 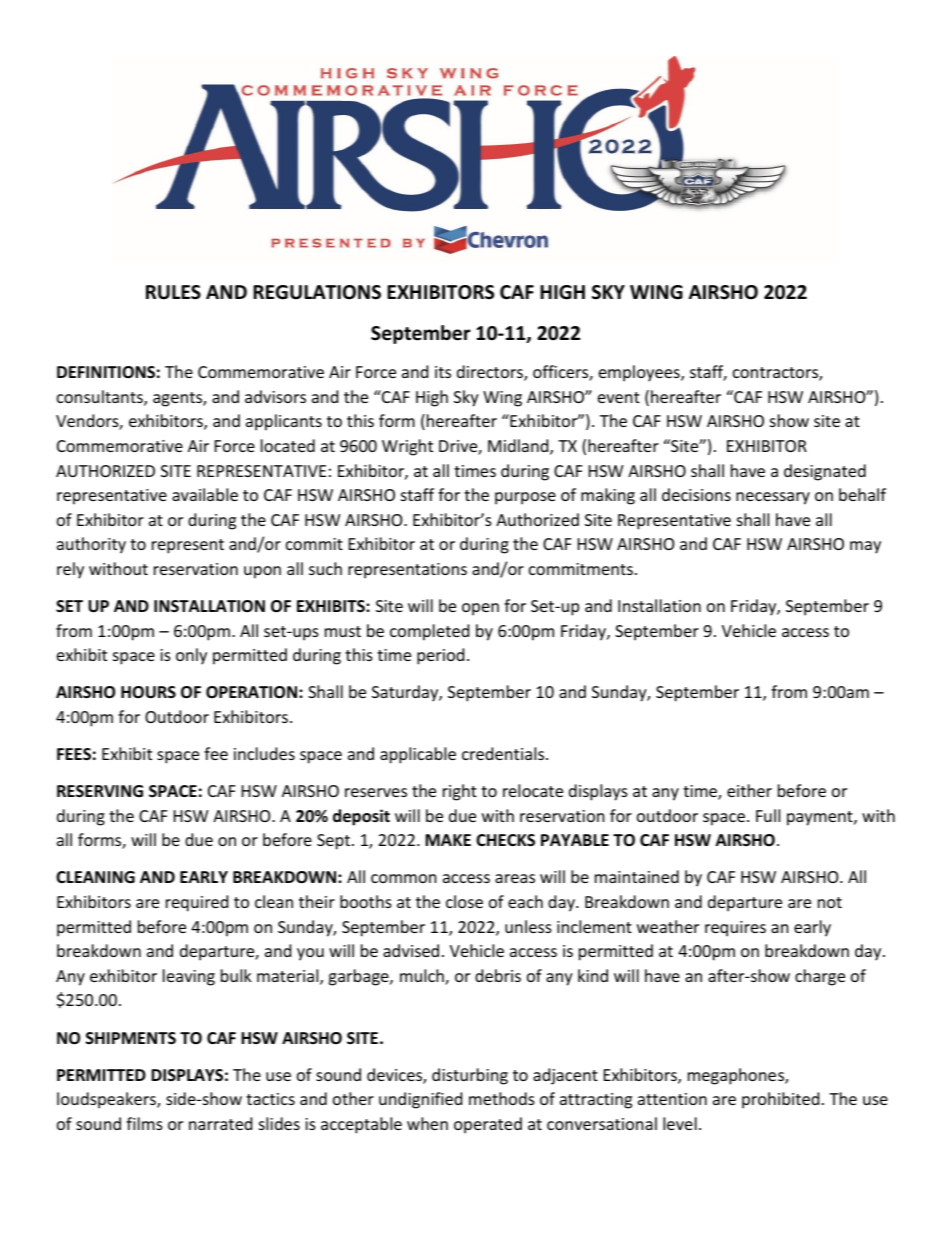 What do you see at coordinates (773, 498) in the screenshot?
I see `necessary` at bounding box center [773, 498].
